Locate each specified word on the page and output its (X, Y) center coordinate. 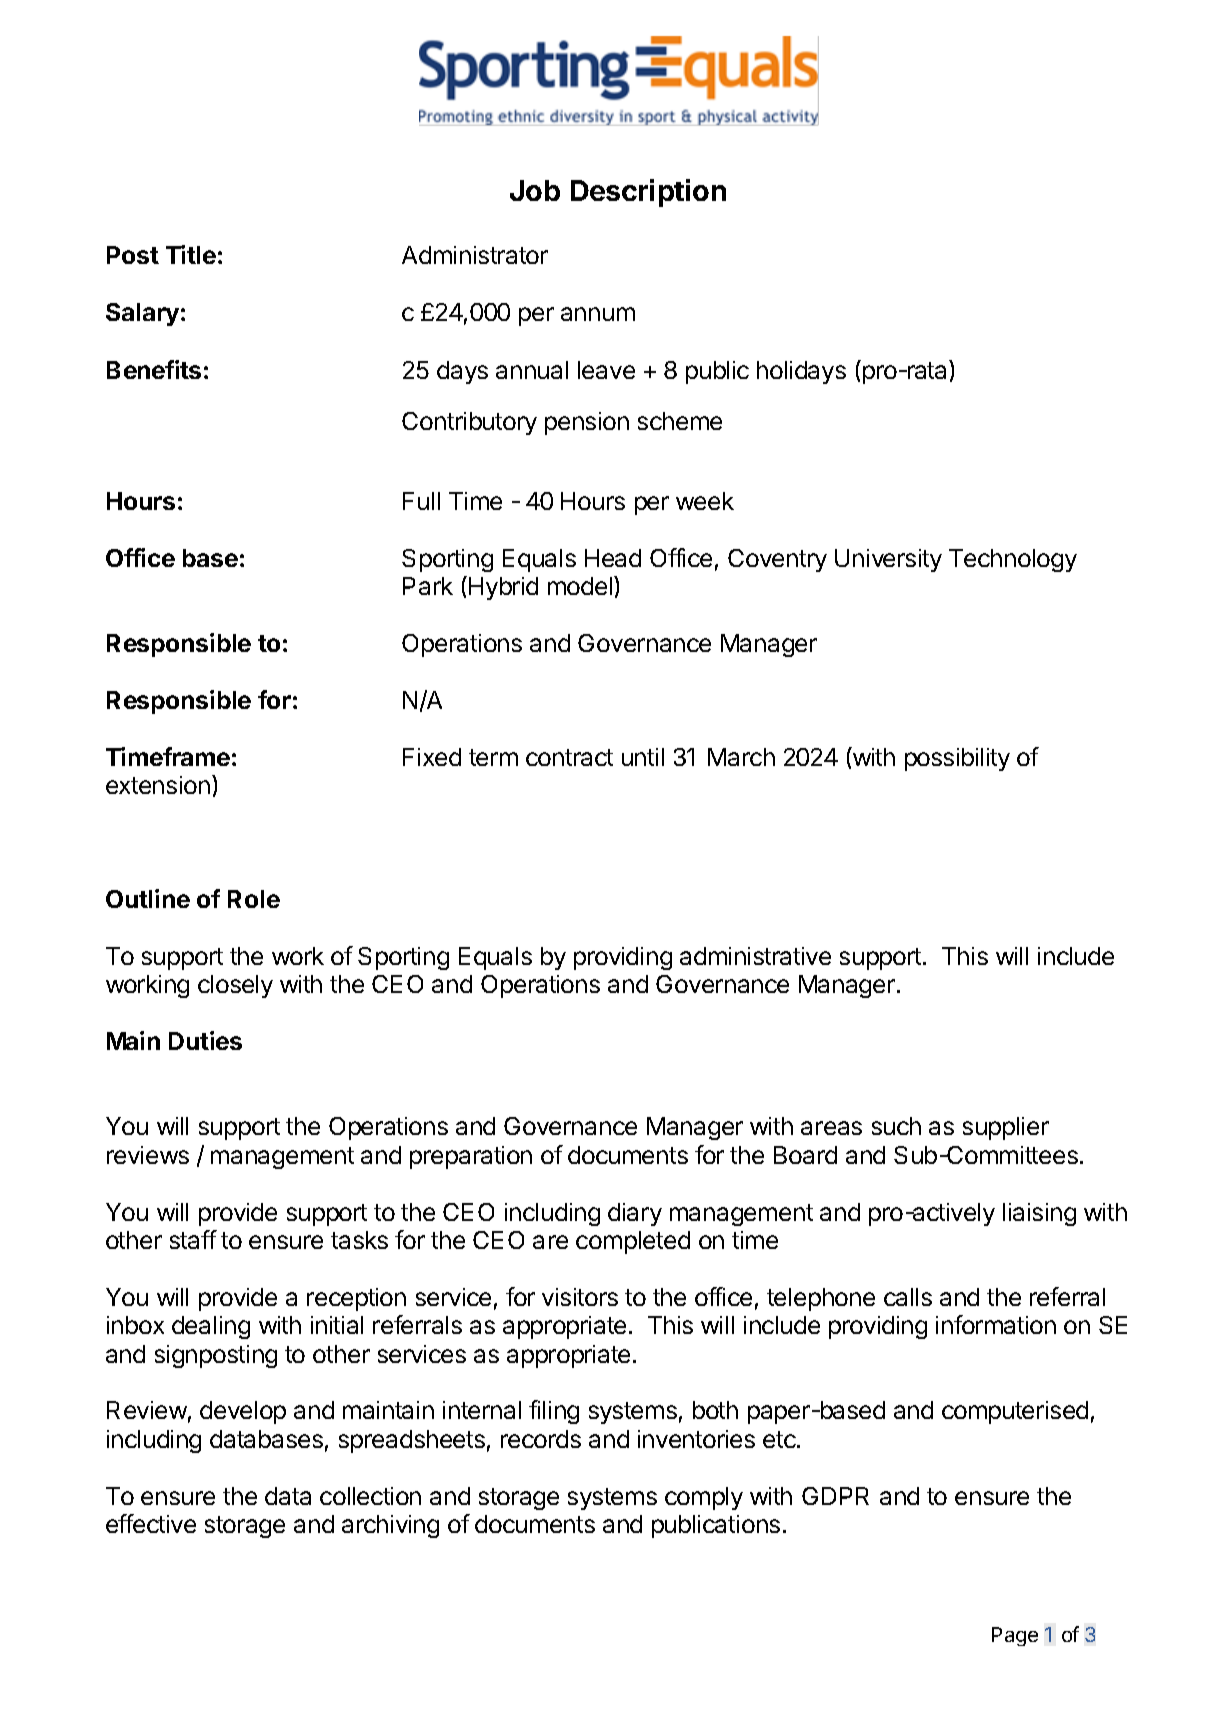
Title (191, 254)
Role (254, 899)
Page (1015, 1636)
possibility (957, 759)
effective (151, 1523)
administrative (755, 956)
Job (535, 190)
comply (704, 1498)
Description (648, 193)
